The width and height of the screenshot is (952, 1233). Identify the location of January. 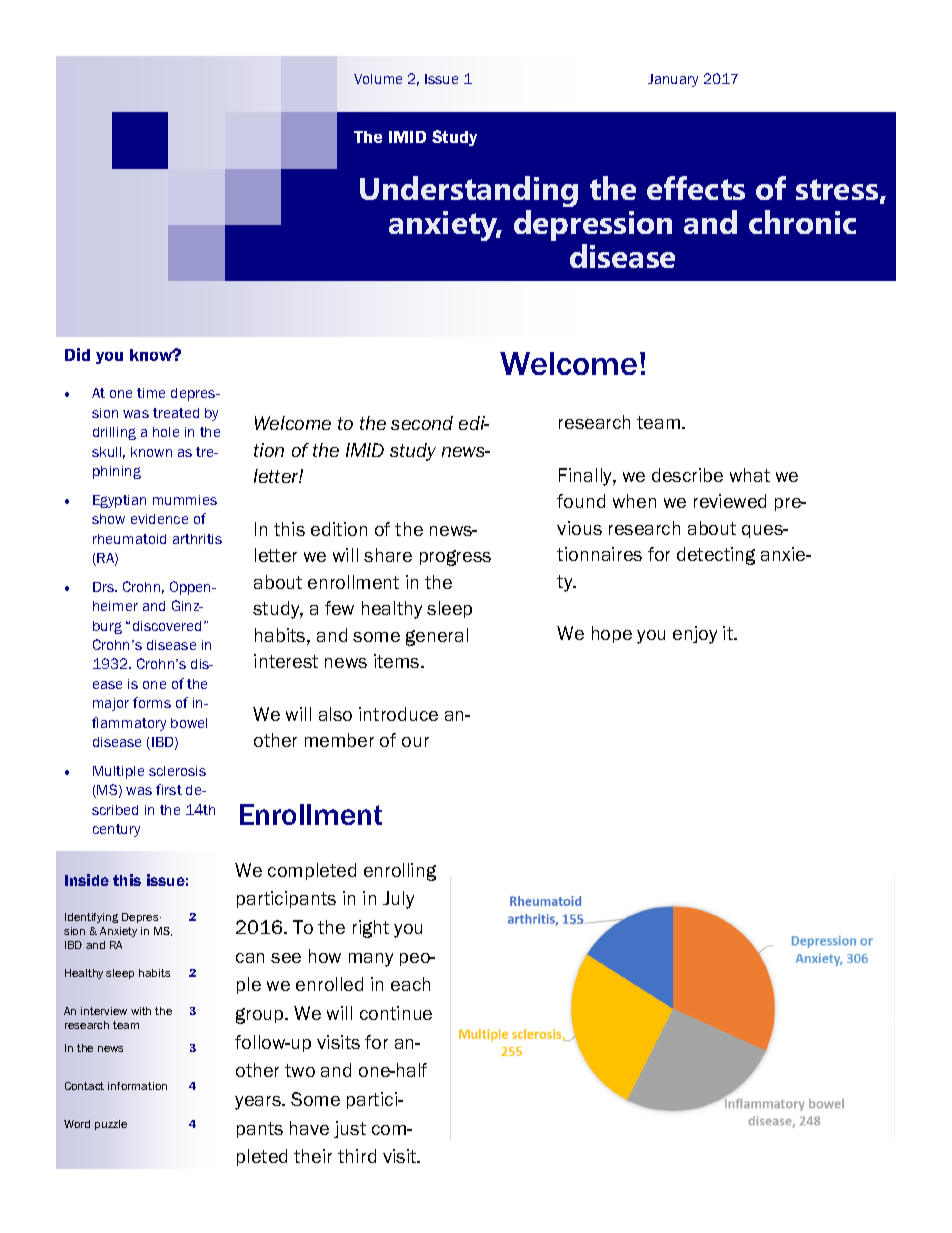
(673, 80).
